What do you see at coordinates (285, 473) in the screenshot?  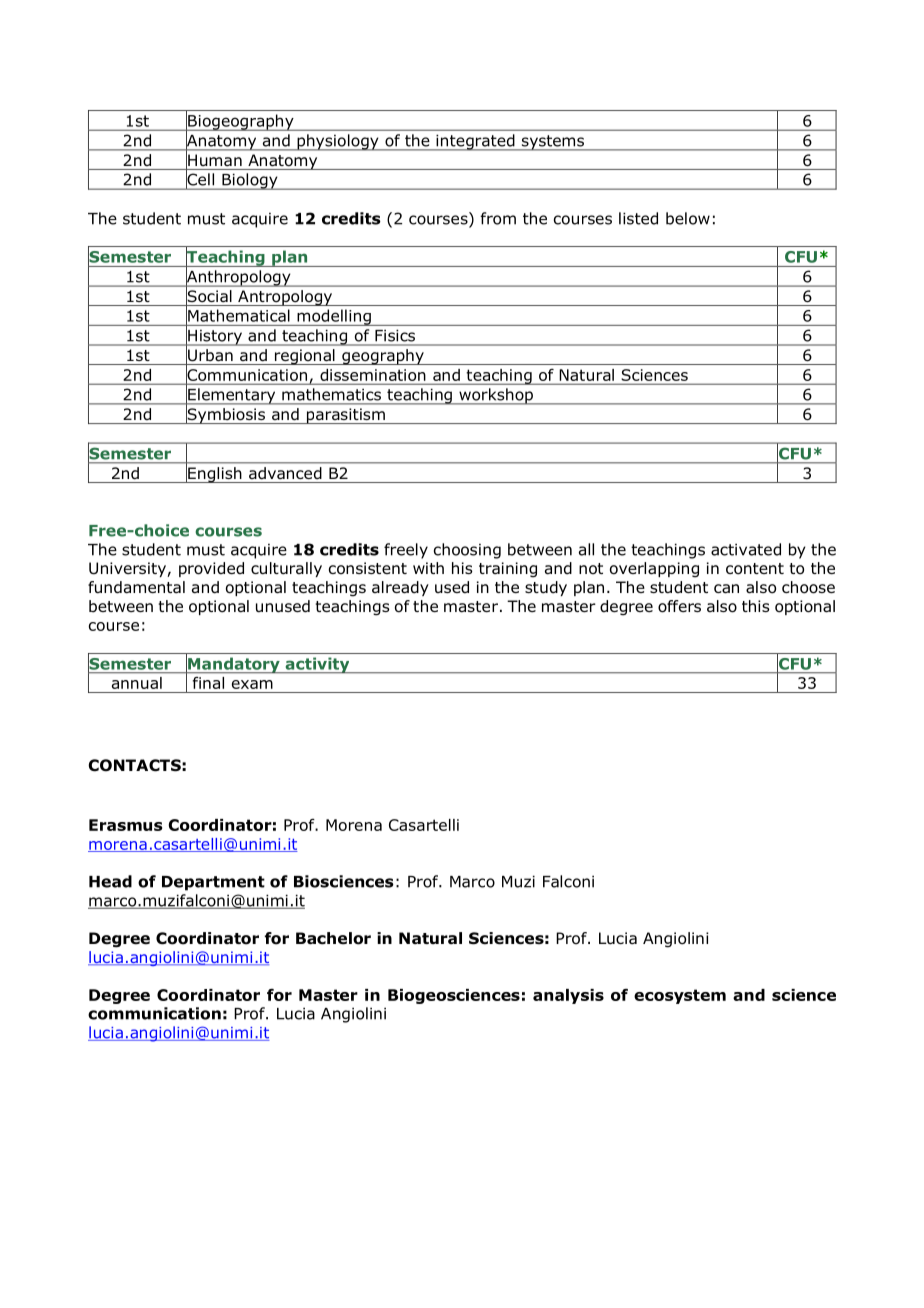 I see `advanced` at bounding box center [285, 473].
